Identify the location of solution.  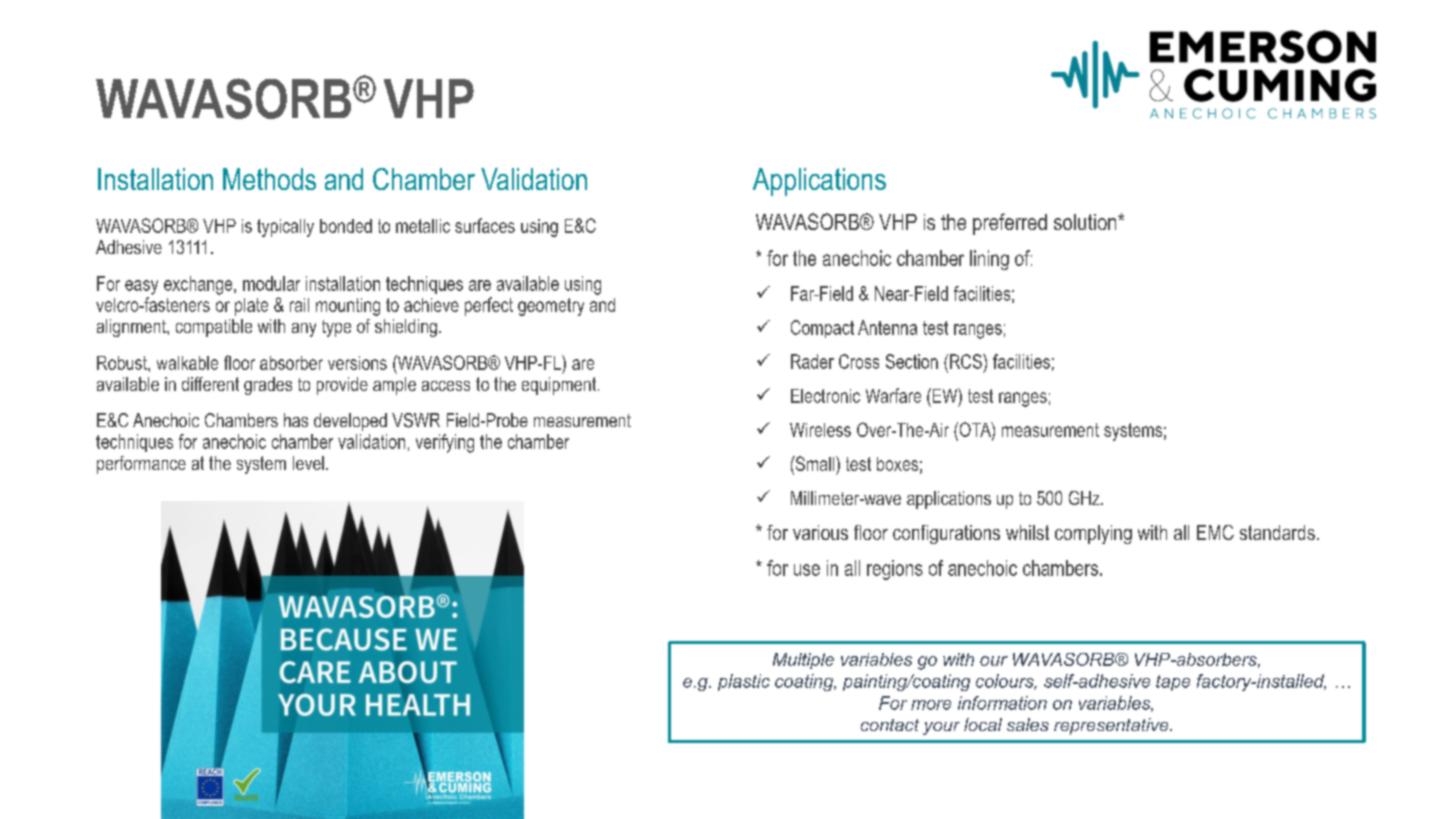
(1086, 222).
